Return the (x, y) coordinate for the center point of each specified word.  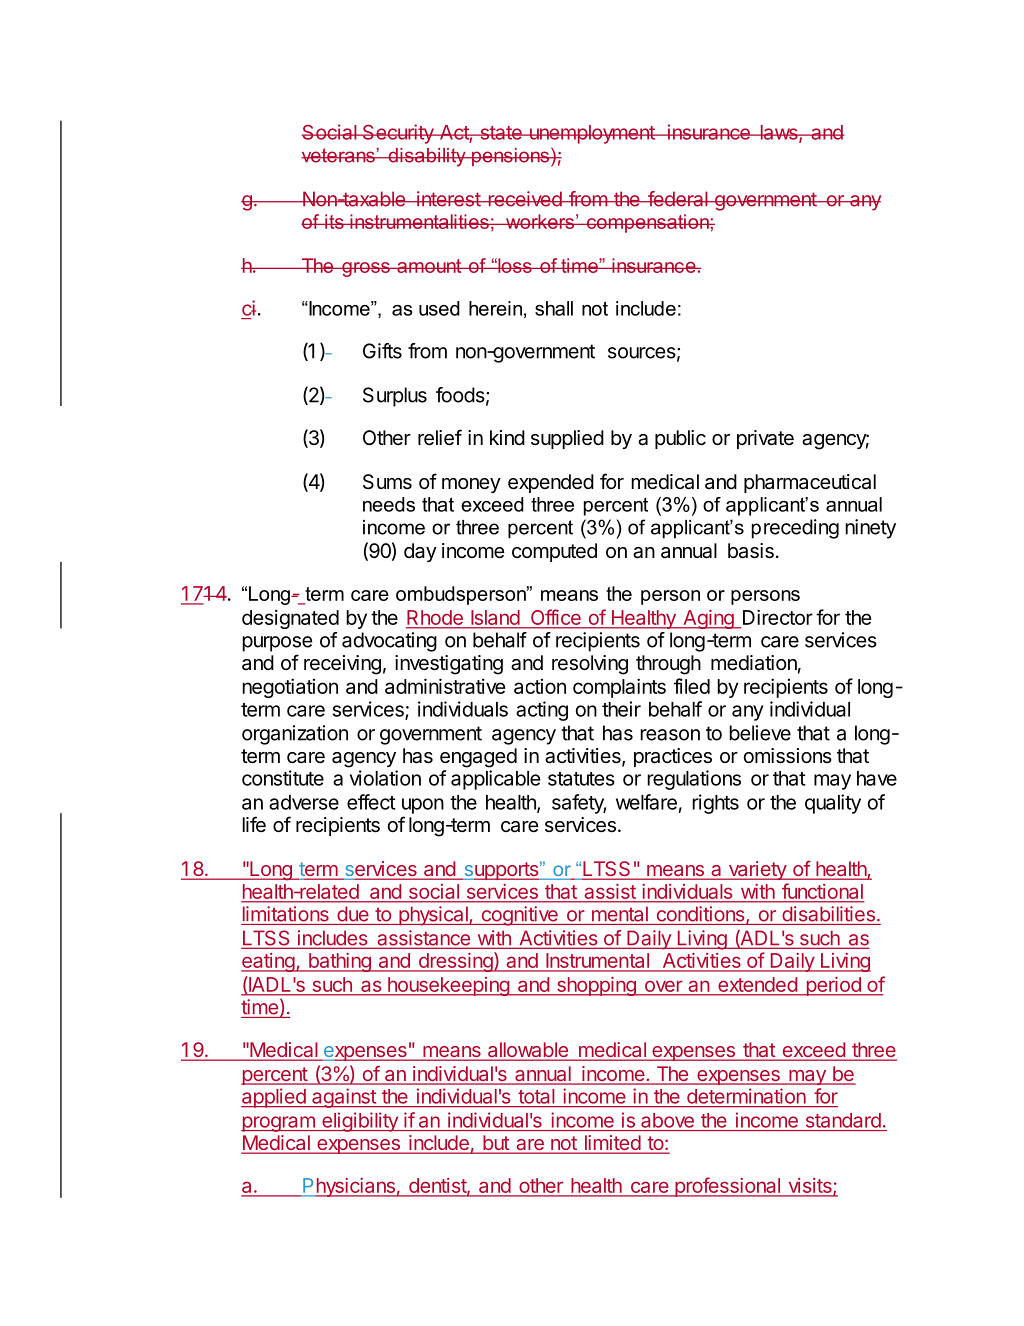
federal (677, 199)
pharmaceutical (810, 483)
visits (810, 1187)
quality (833, 804)
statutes (581, 779)
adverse (304, 802)
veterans (339, 155)
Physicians (349, 1187)
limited (612, 1144)
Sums (387, 482)
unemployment (592, 134)
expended (551, 483)
